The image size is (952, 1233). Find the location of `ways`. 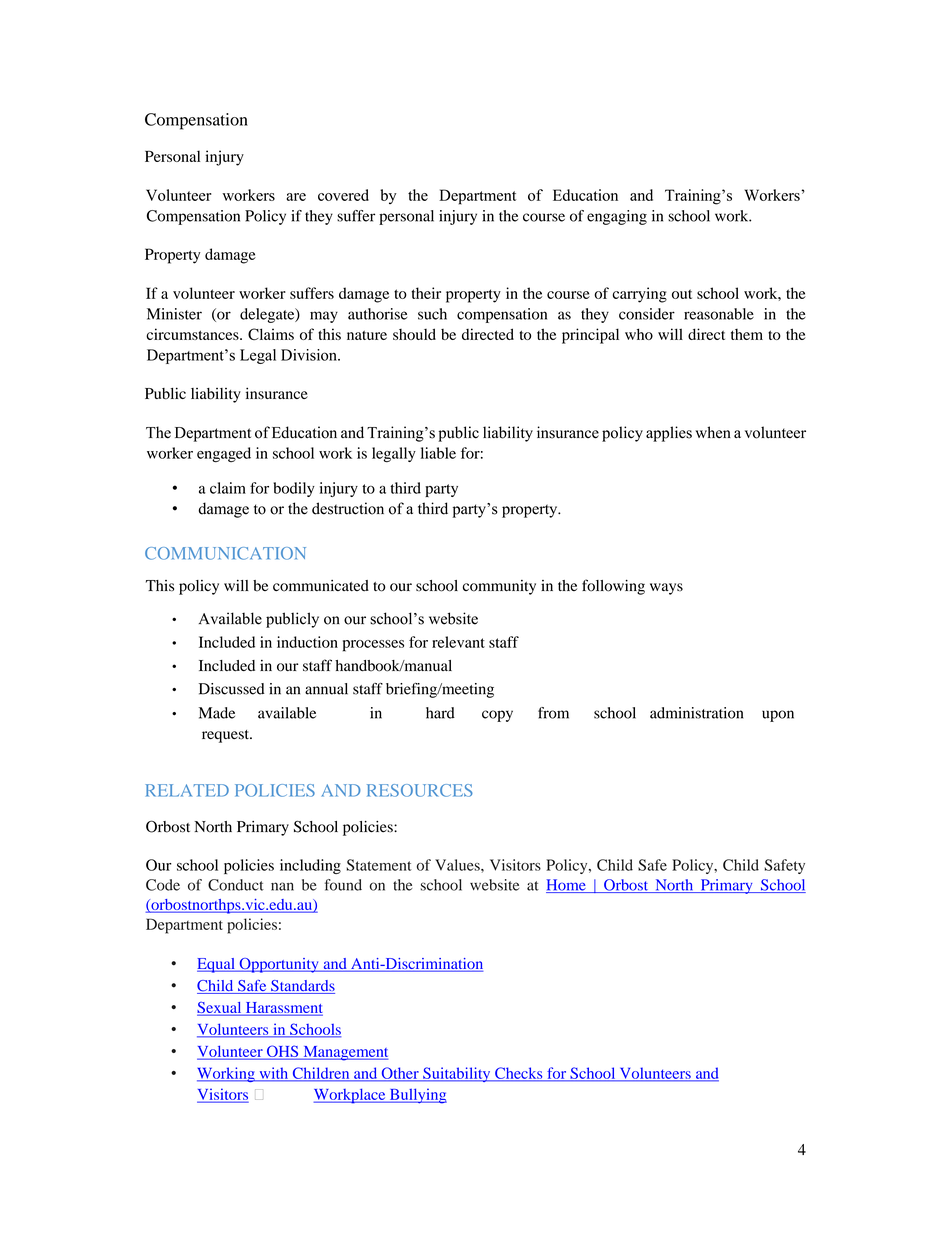

ways is located at coordinates (666, 589).
